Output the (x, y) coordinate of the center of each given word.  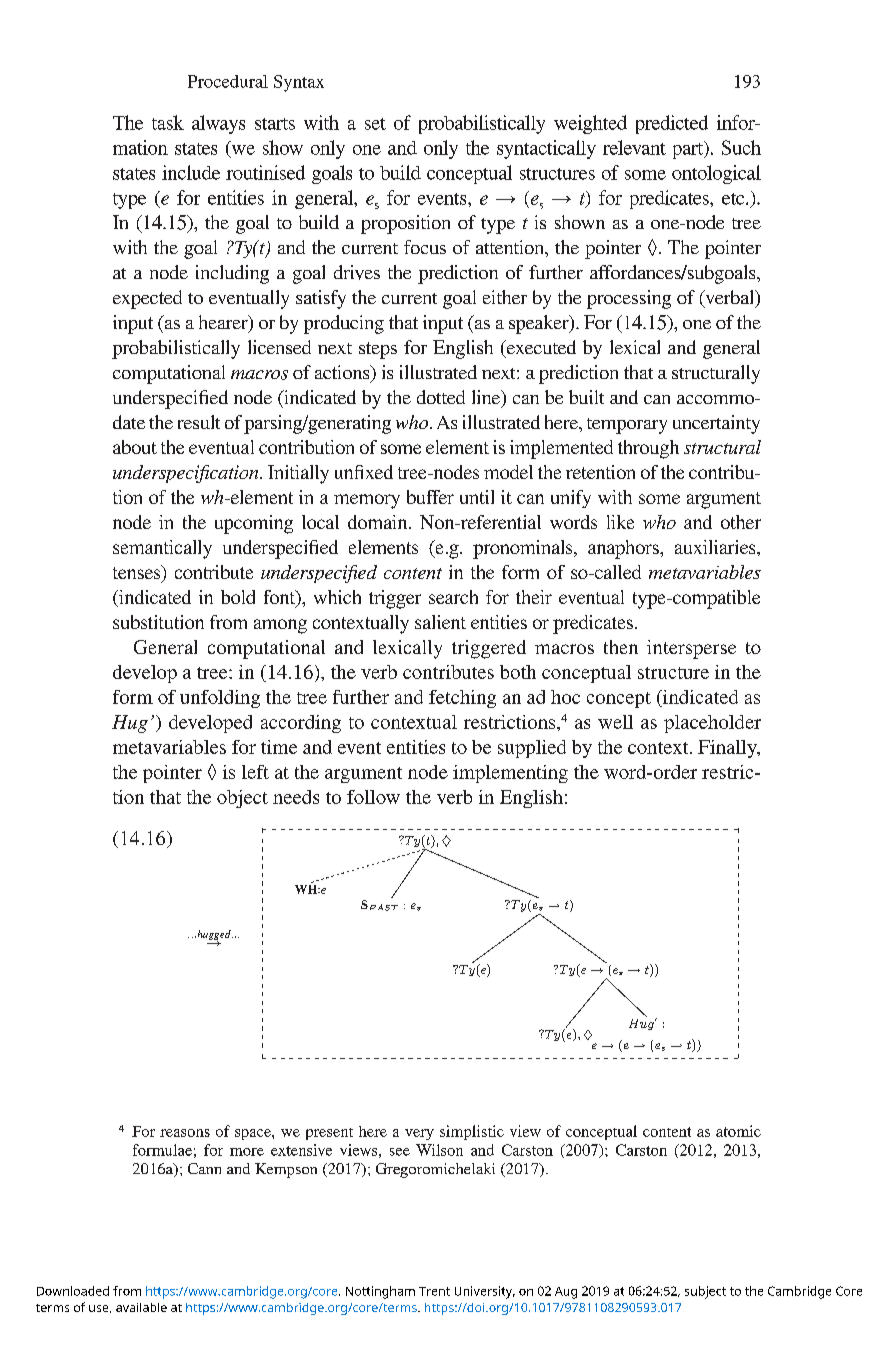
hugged (214, 936)
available (141, 1307)
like (620, 522)
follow (373, 797)
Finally (728, 749)
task (168, 122)
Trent (434, 1291)
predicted (672, 124)
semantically (162, 549)
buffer (430, 497)
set (375, 124)
